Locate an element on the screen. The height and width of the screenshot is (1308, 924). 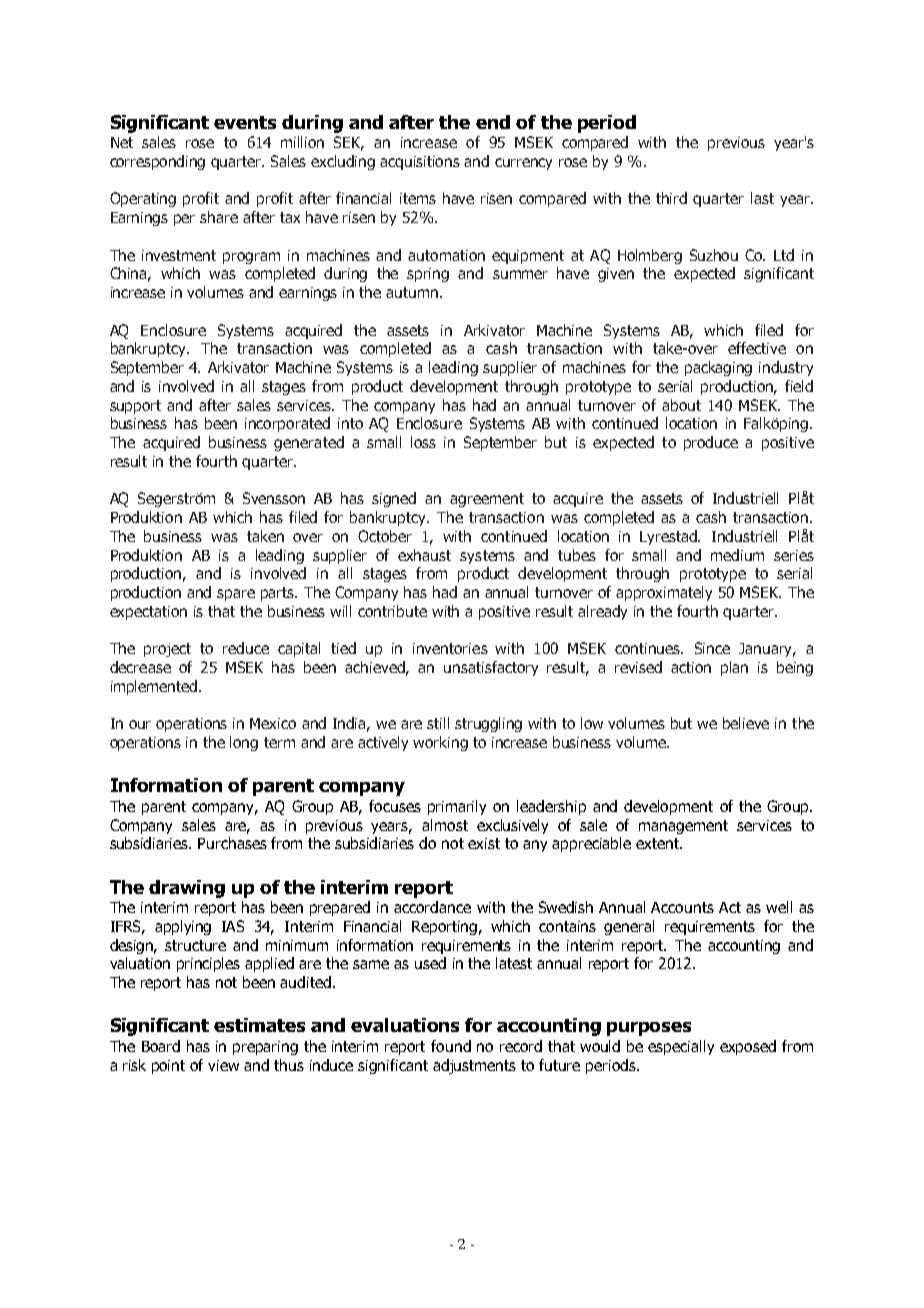
last is located at coordinates (762, 198).
